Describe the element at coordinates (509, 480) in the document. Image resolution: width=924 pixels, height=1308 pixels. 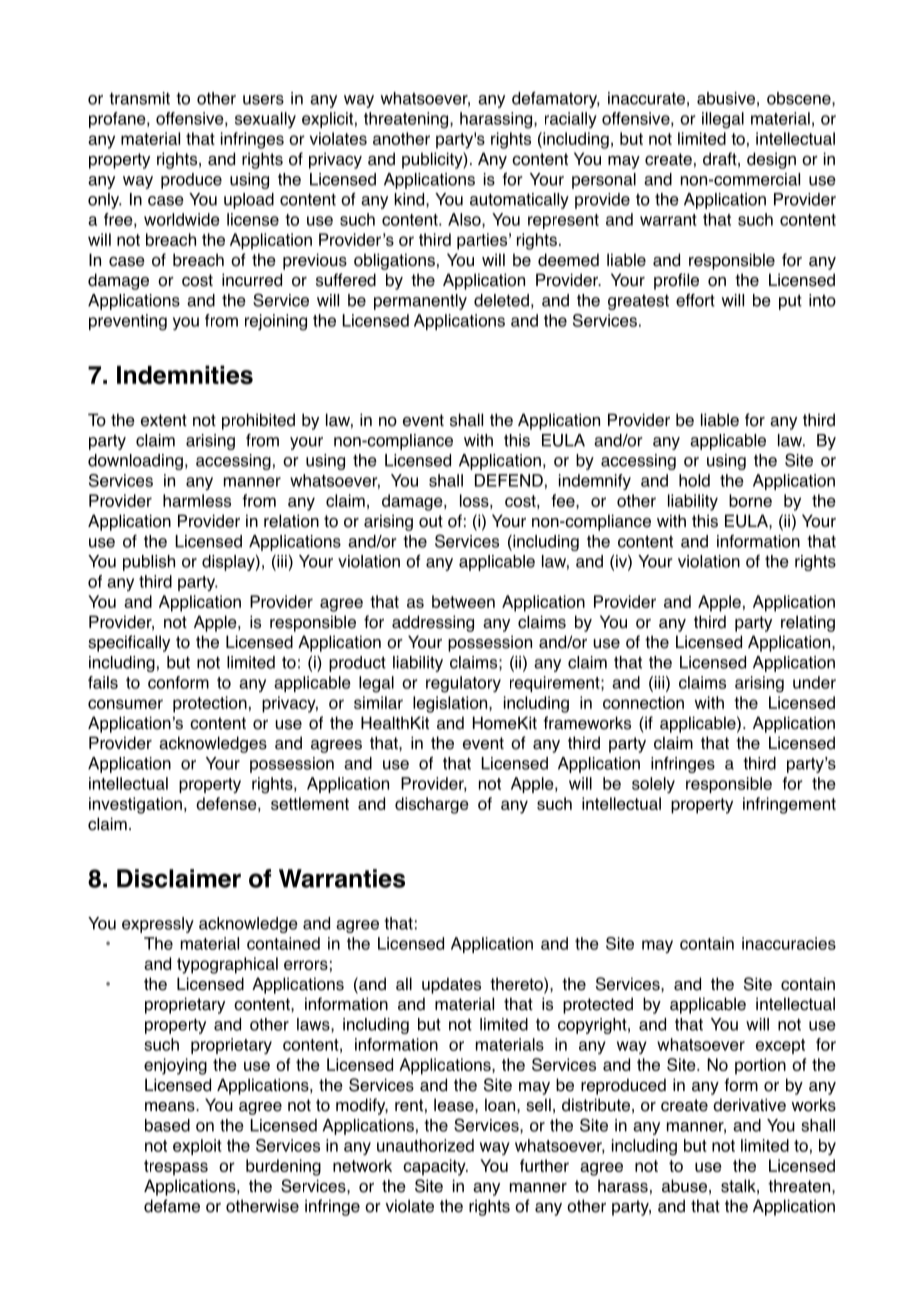
I see `DEFEND` at that location.
